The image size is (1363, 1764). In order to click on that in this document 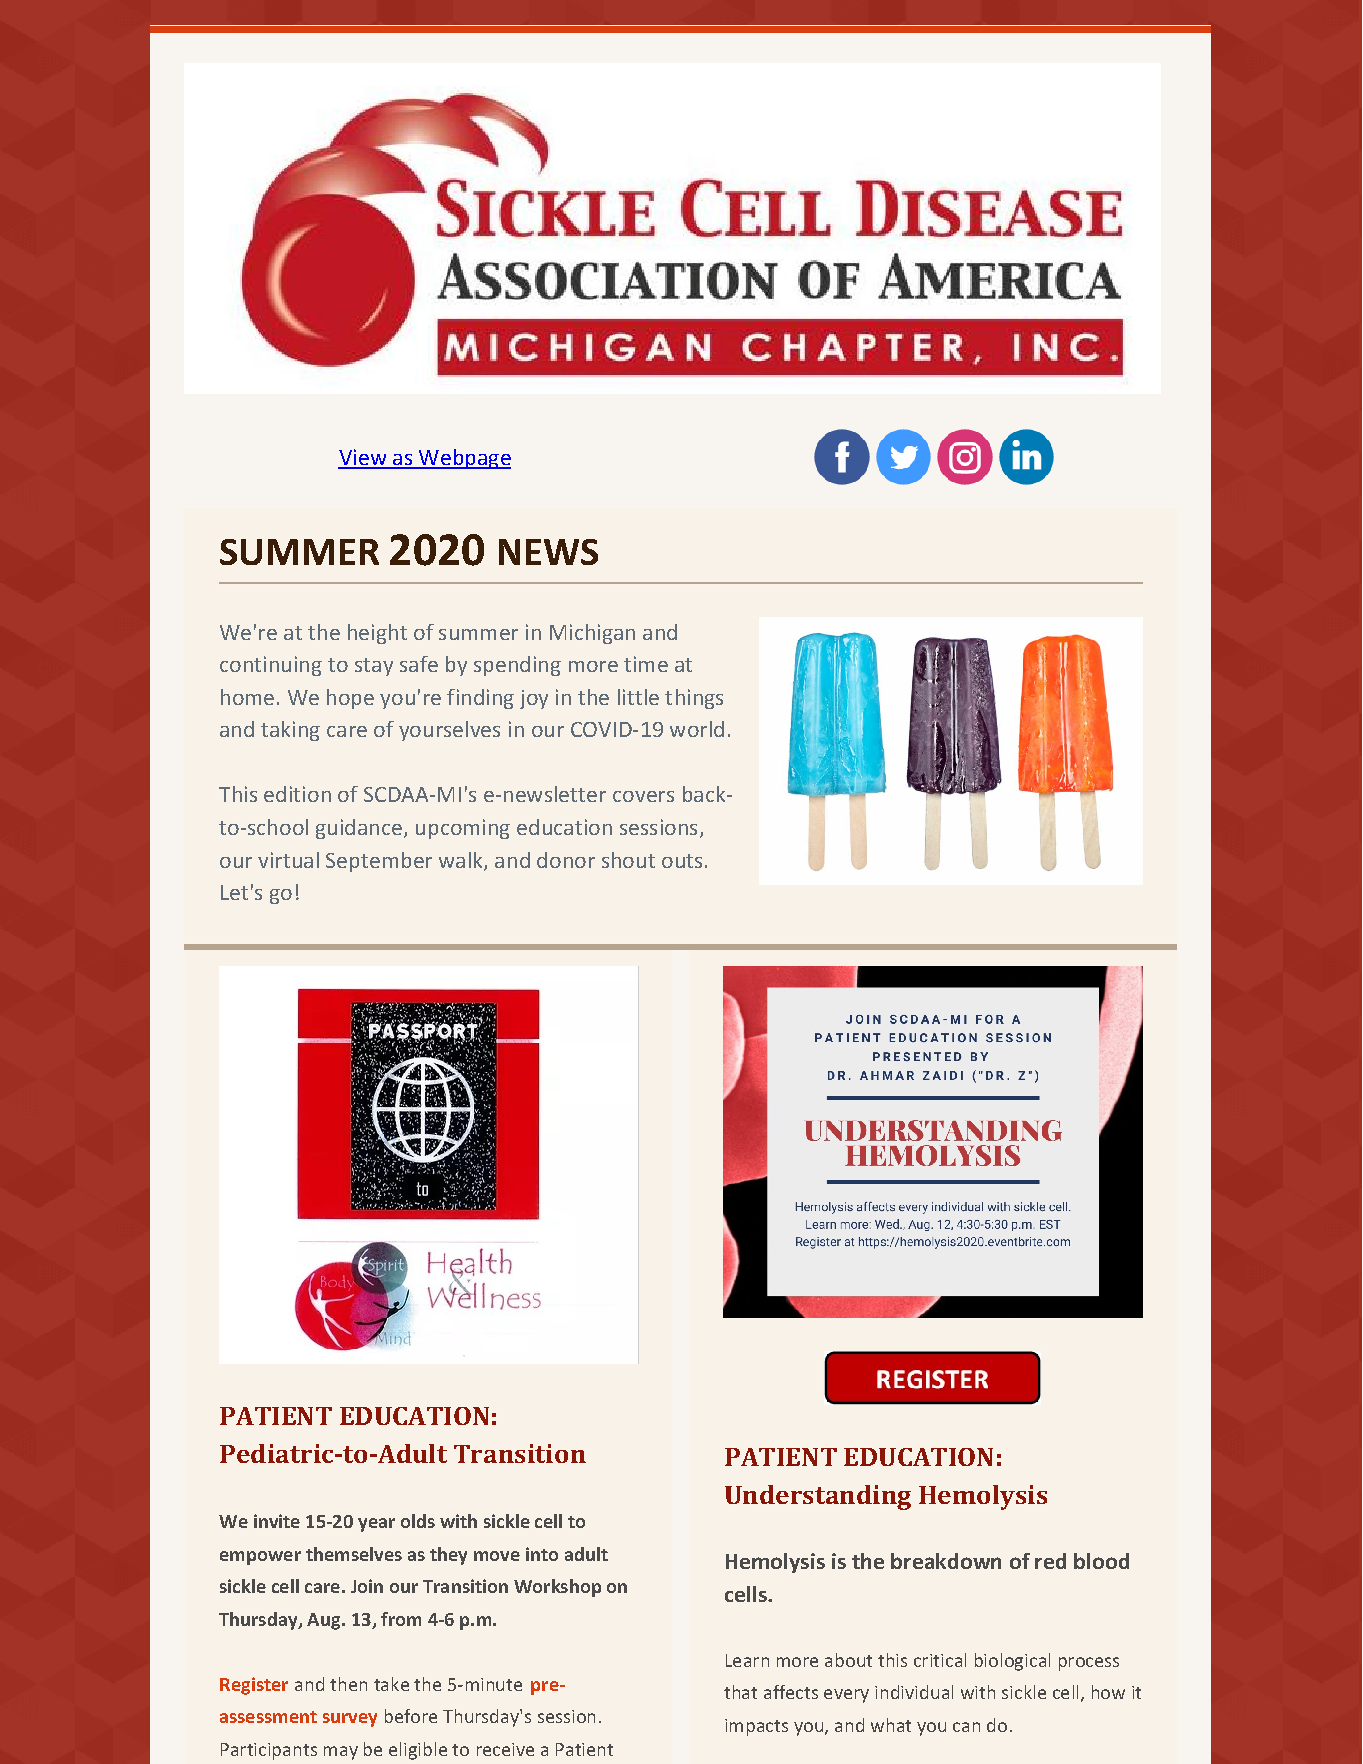, I will do `click(740, 1692)`.
